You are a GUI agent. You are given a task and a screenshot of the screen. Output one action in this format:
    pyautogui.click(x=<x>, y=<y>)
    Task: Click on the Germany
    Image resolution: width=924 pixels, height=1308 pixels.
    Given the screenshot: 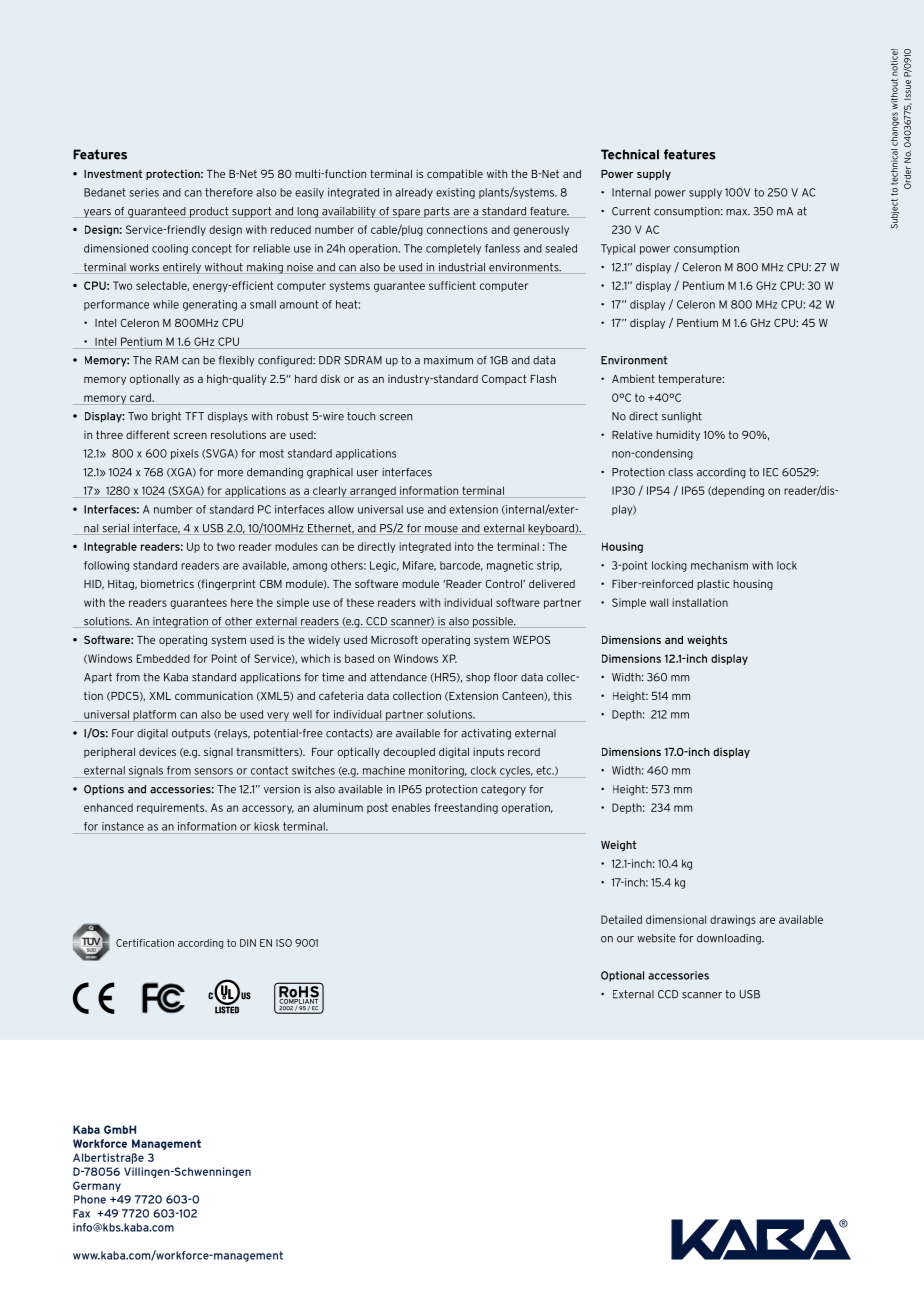 What is the action you would take?
    pyautogui.click(x=97, y=1186)
